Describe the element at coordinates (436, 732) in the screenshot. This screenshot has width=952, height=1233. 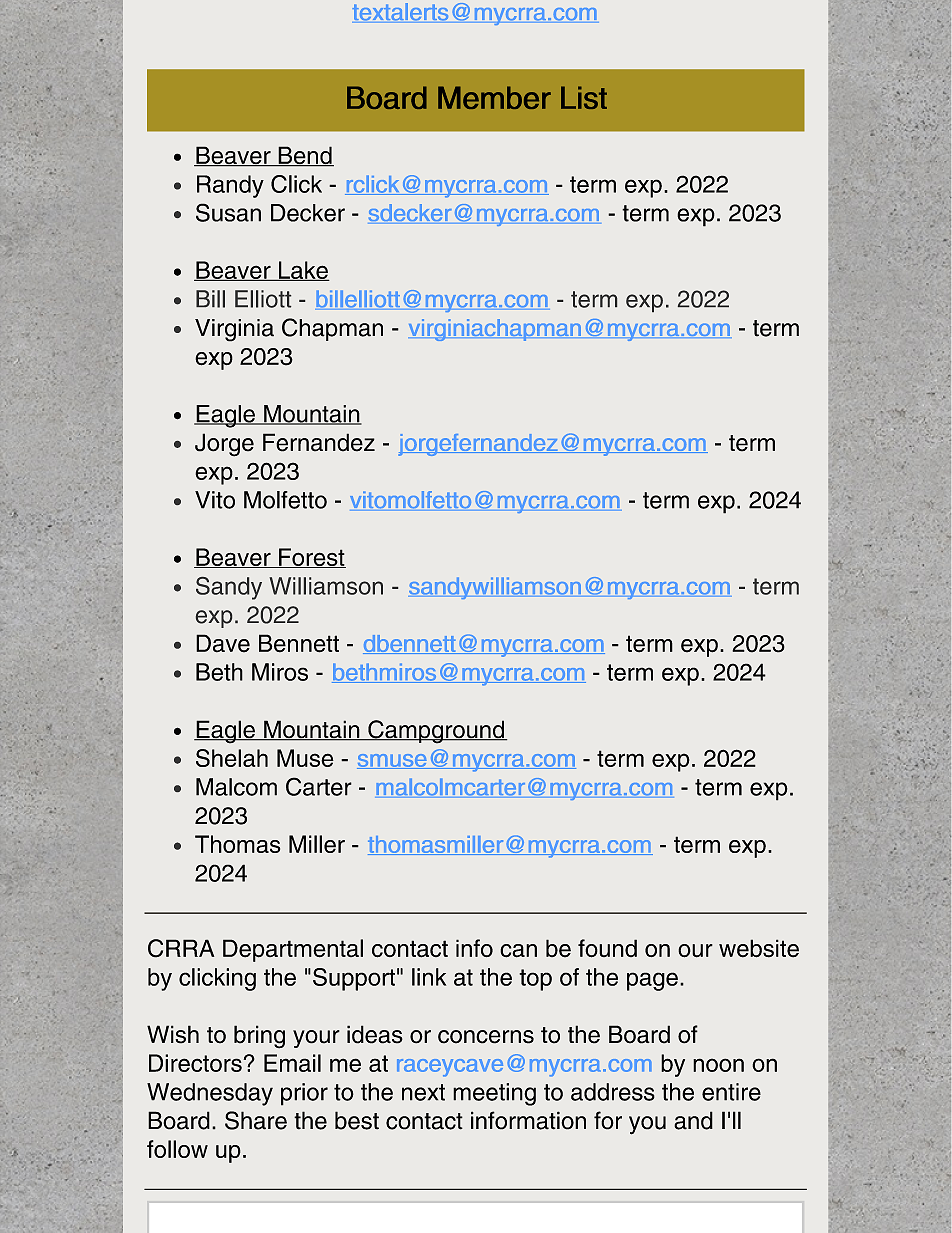
I see `Campground` at that location.
